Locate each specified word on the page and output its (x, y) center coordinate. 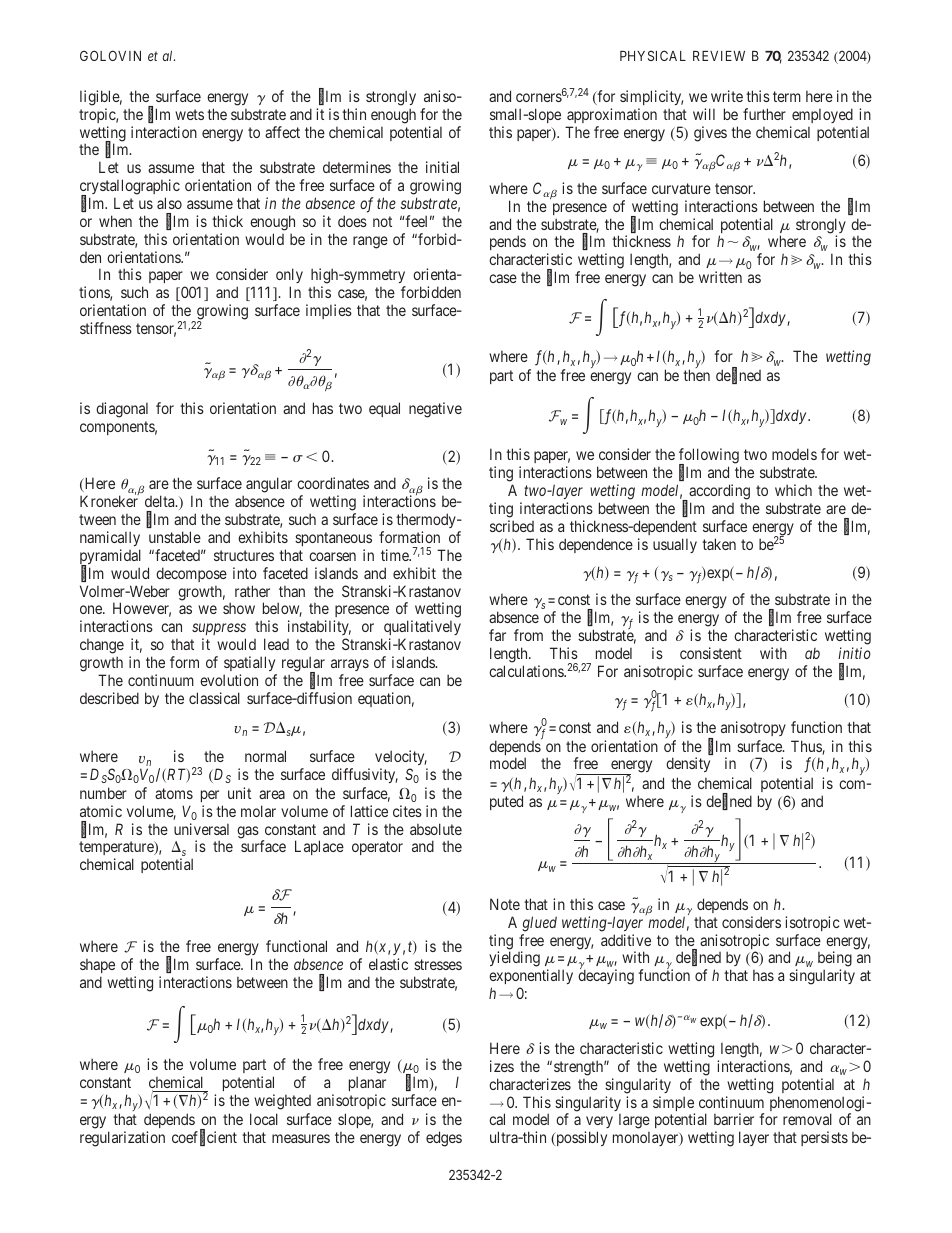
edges (444, 1139)
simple (674, 1105)
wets (189, 114)
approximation (612, 115)
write (727, 96)
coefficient (204, 1138)
